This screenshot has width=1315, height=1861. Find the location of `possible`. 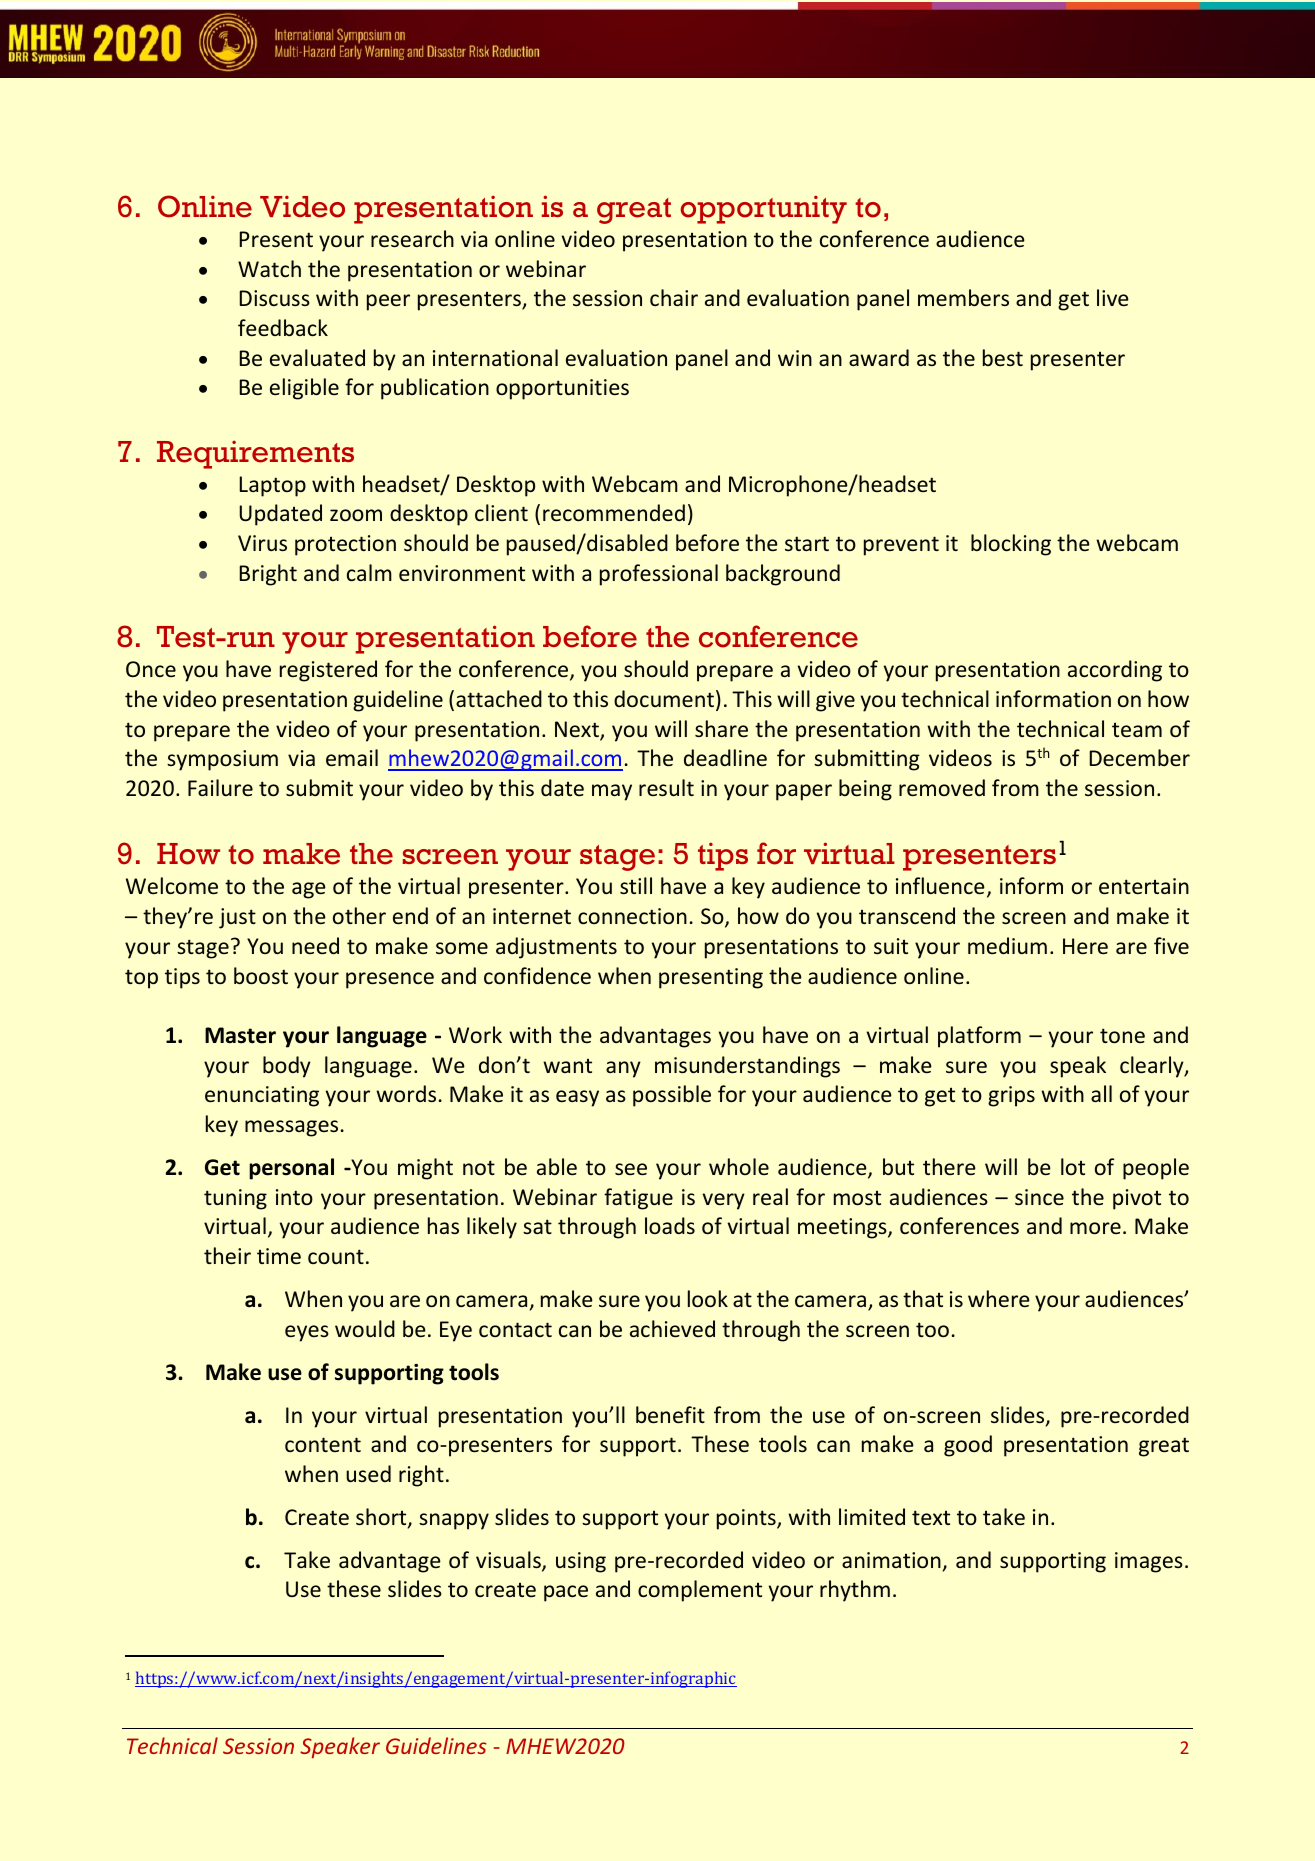

possible is located at coordinates (672, 1096).
